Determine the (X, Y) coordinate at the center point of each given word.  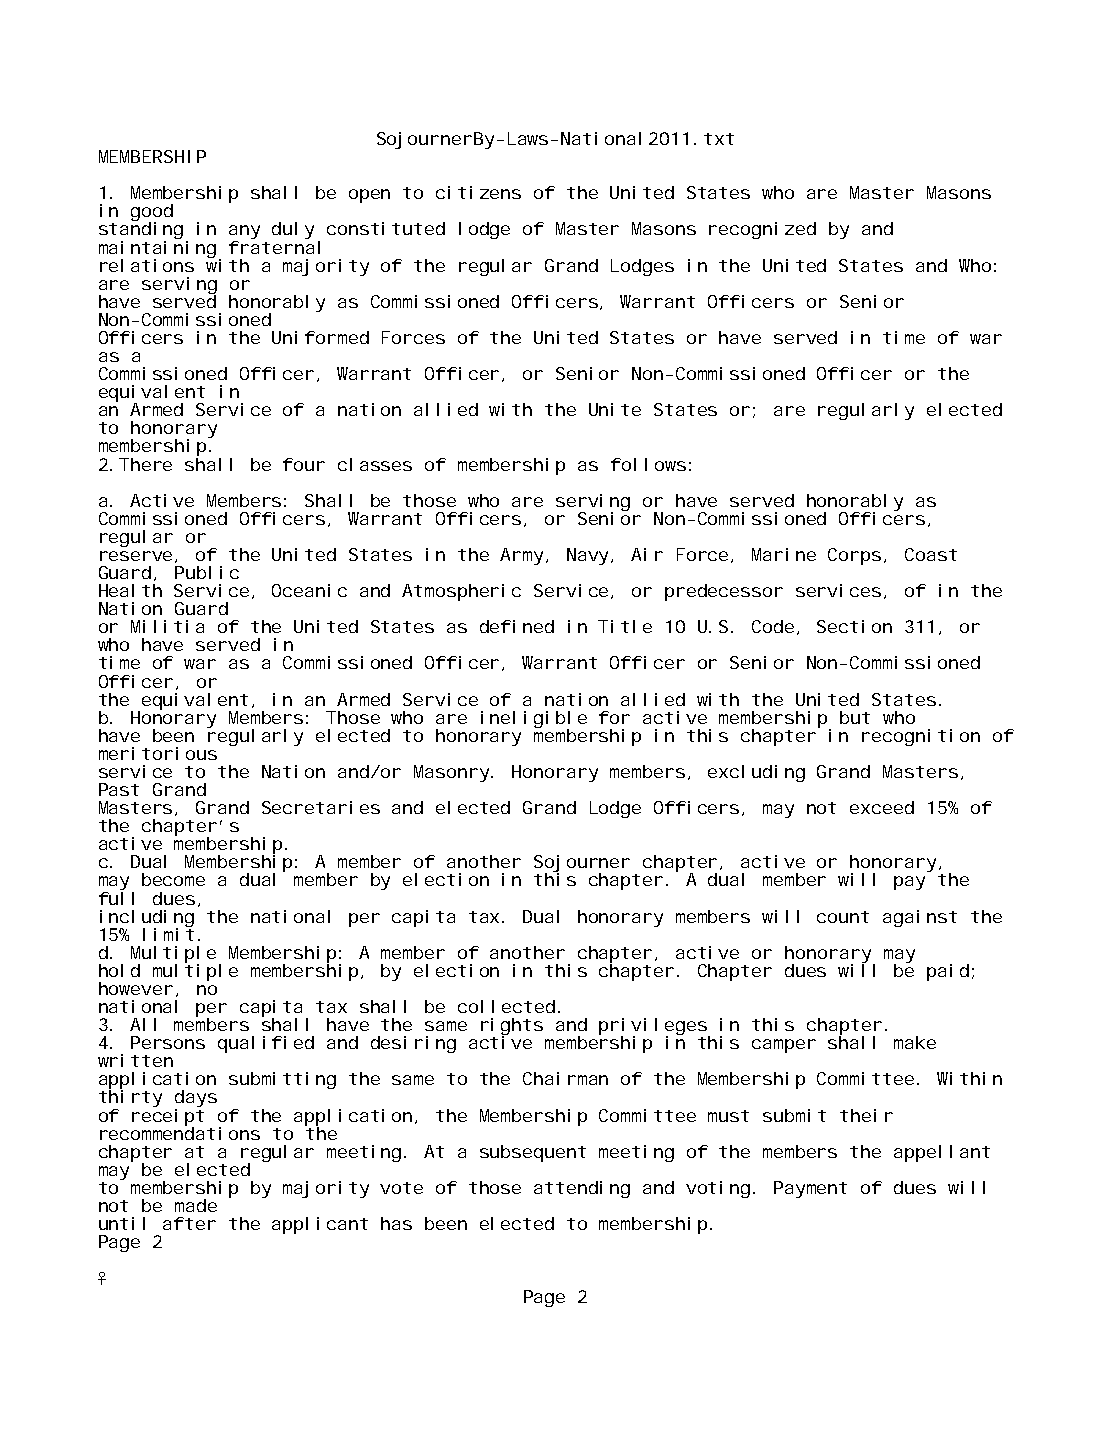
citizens (478, 192)
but (855, 717)
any (244, 233)
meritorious (158, 753)
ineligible (534, 720)
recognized (762, 230)
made (196, 1205)
